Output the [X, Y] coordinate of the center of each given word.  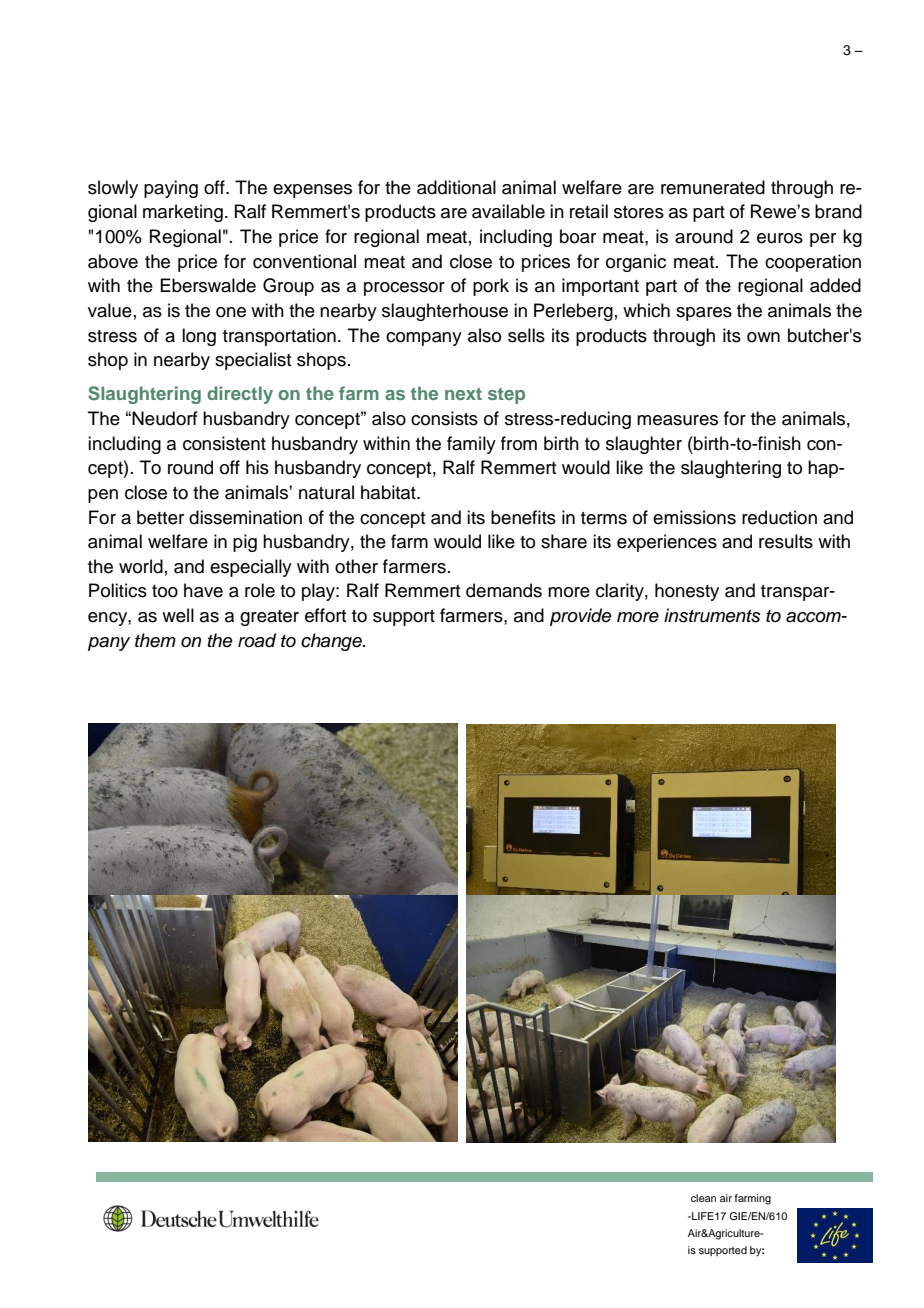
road [257, 640]
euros [780, 238]
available [508, 211]
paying [171, 189]
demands [504, 590]
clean [703, 1198]
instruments [712, 615]
